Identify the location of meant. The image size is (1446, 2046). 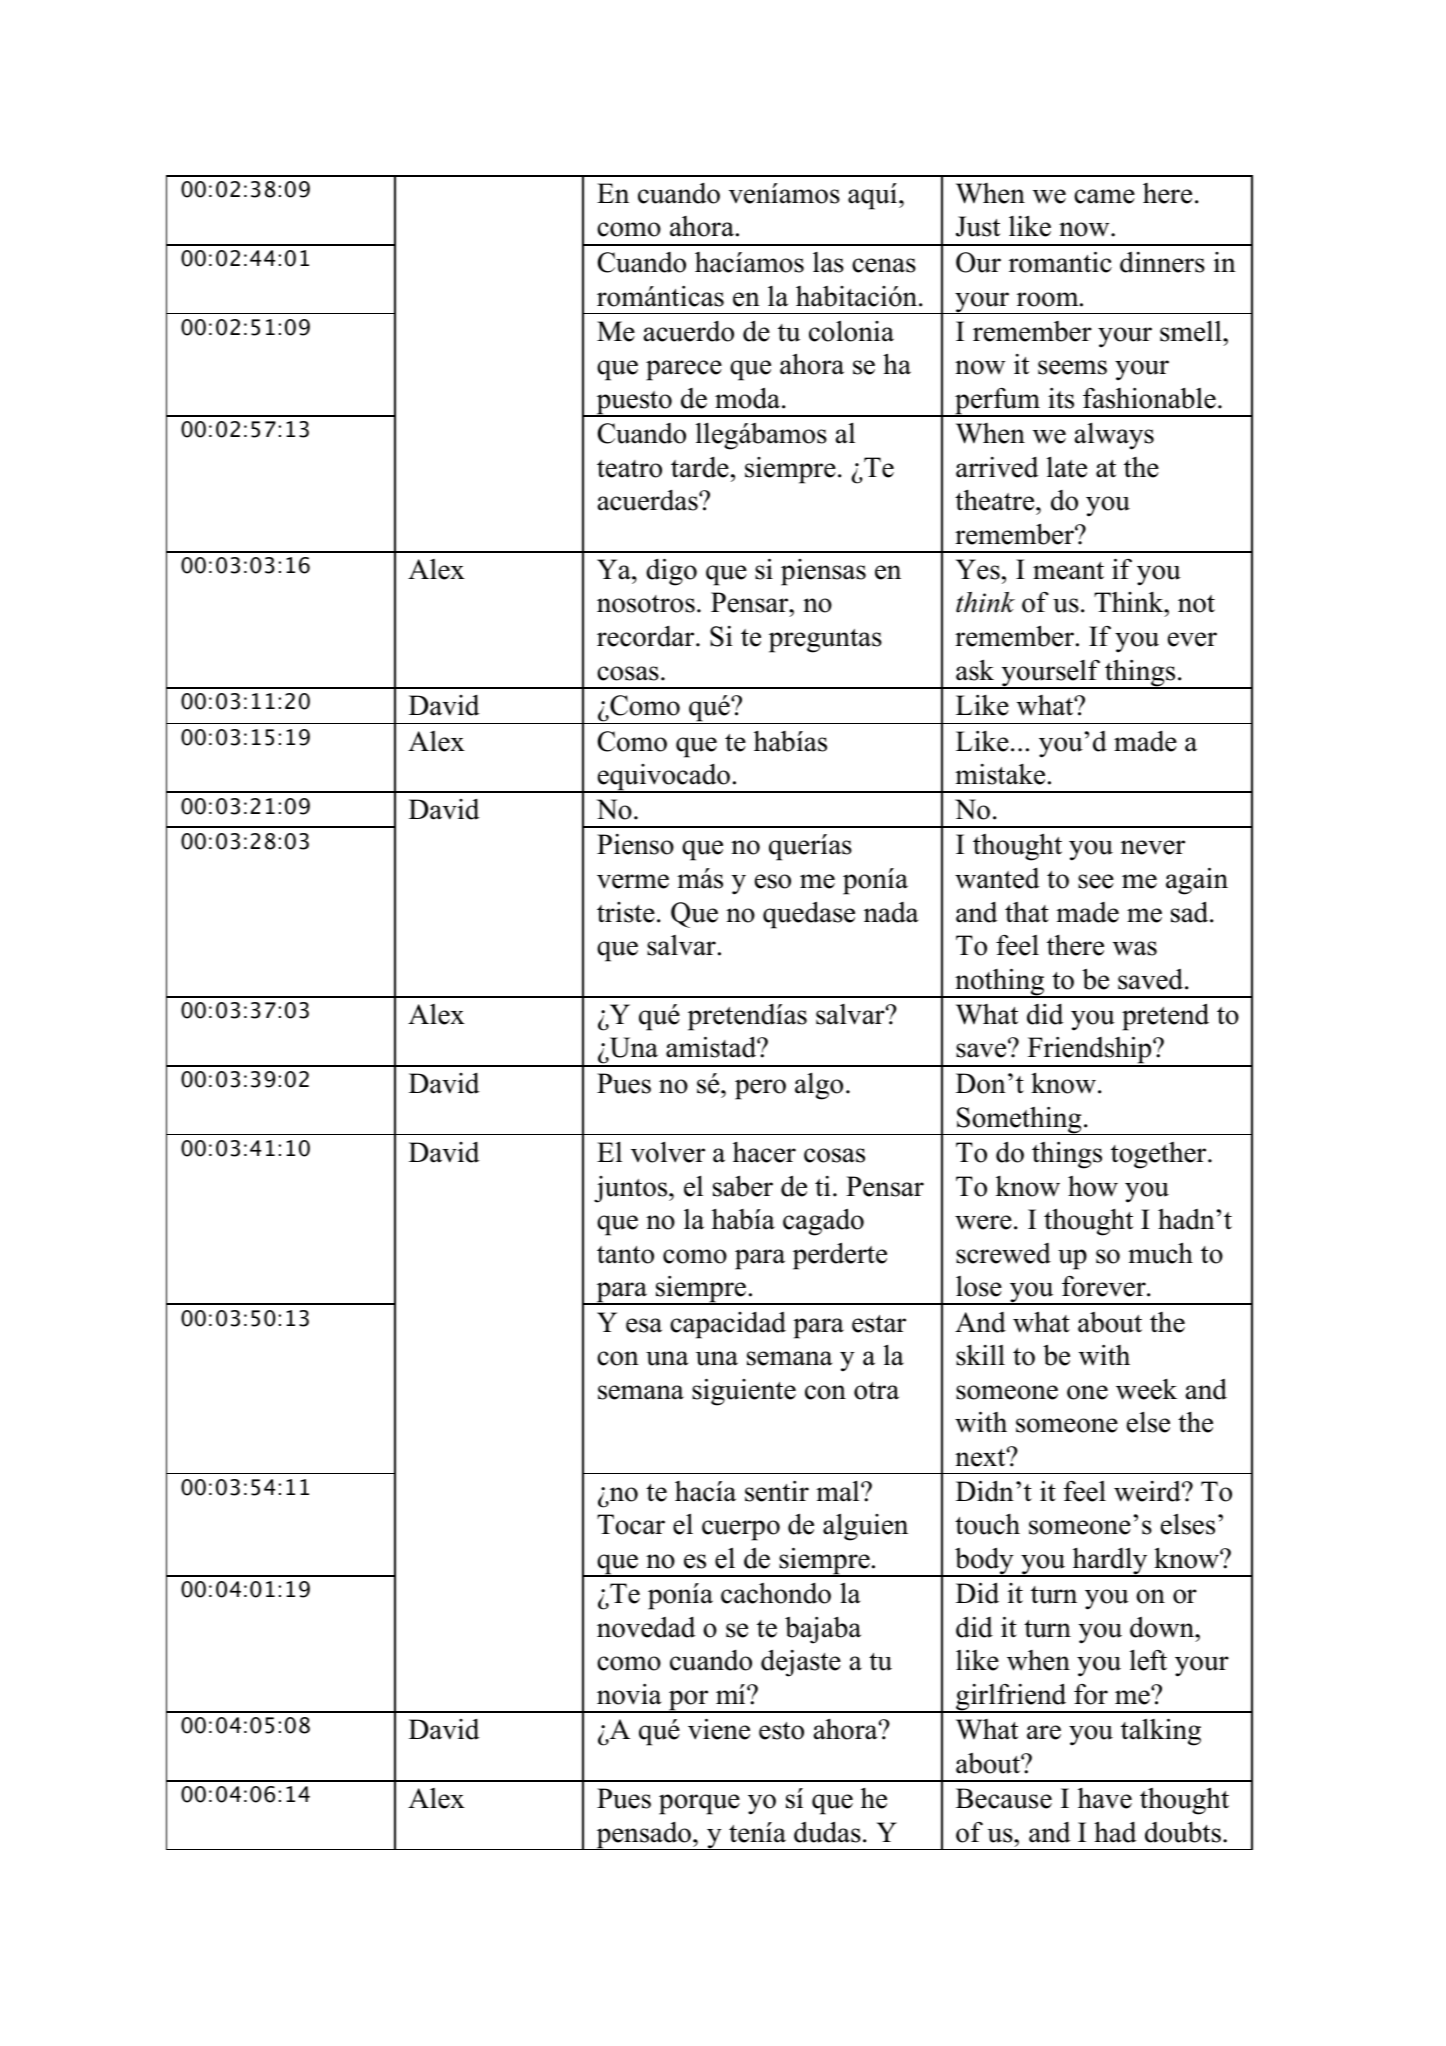
(1068, 571).
